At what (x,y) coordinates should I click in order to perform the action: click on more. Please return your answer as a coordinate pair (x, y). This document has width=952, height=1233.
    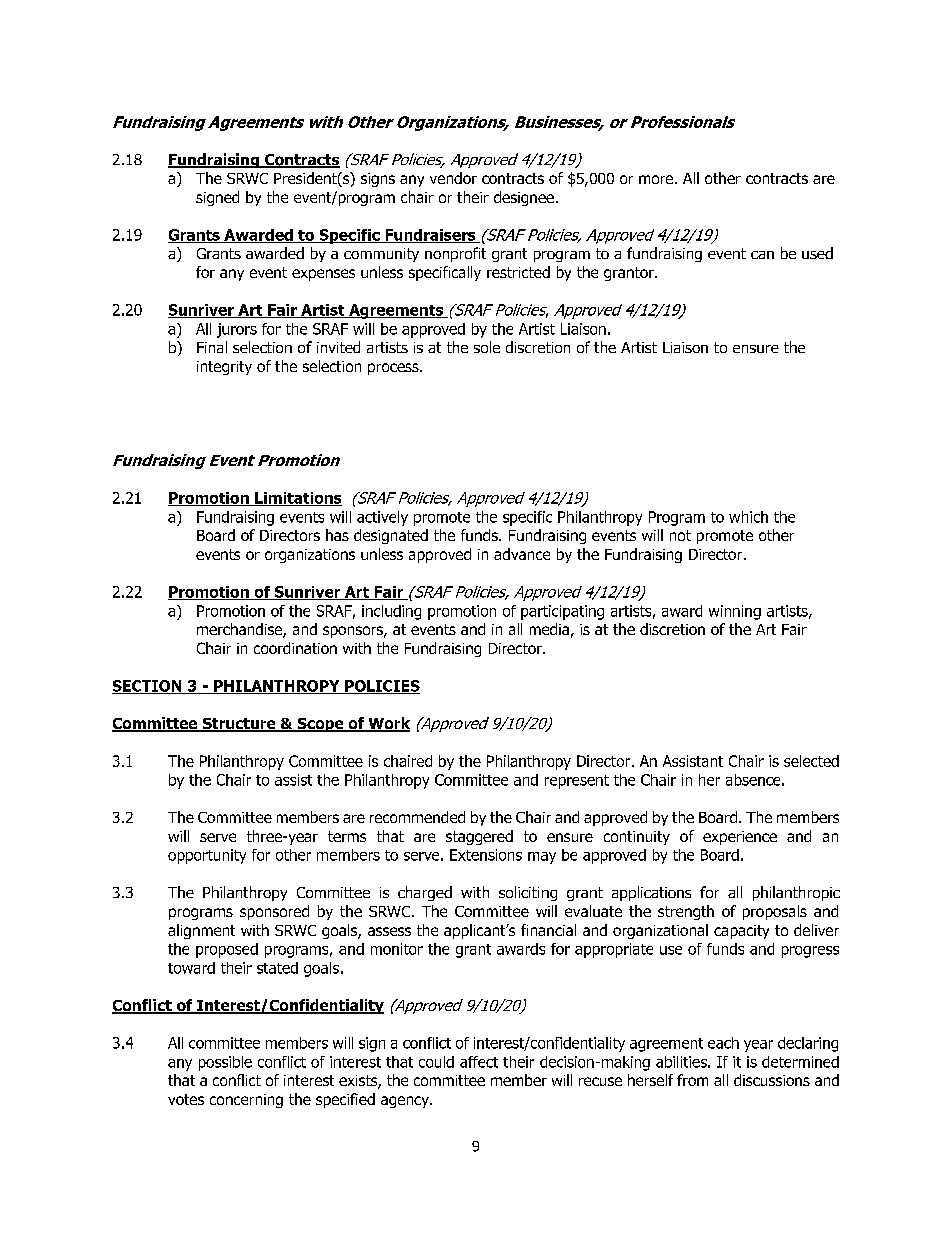
    Looking at the image, I should click on (657, 179).
